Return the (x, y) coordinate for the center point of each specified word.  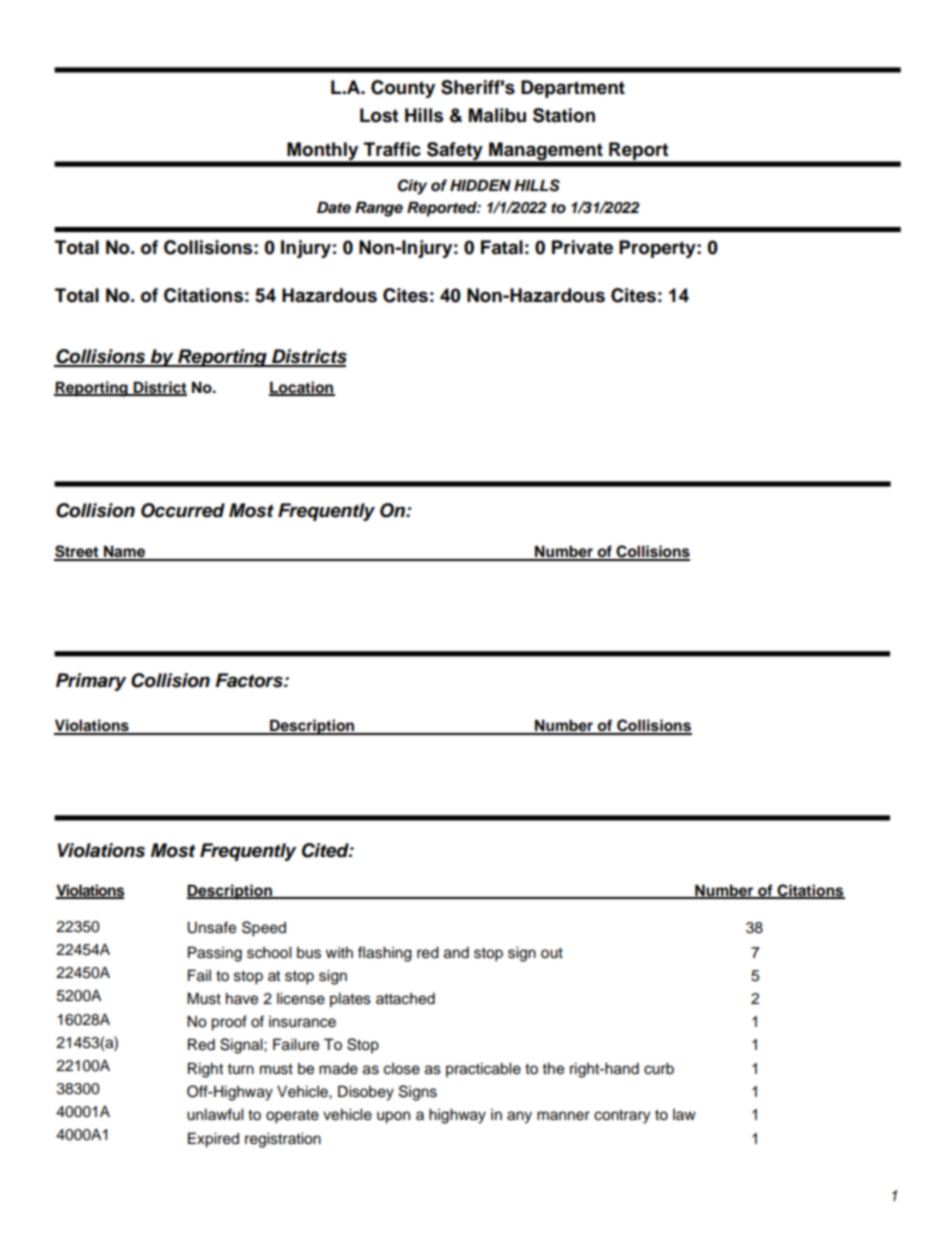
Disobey (366, 1093)
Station (564, 115)
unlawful (215, 1114)
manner (563, 1116)
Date (334, 207)
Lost (379, 115)
